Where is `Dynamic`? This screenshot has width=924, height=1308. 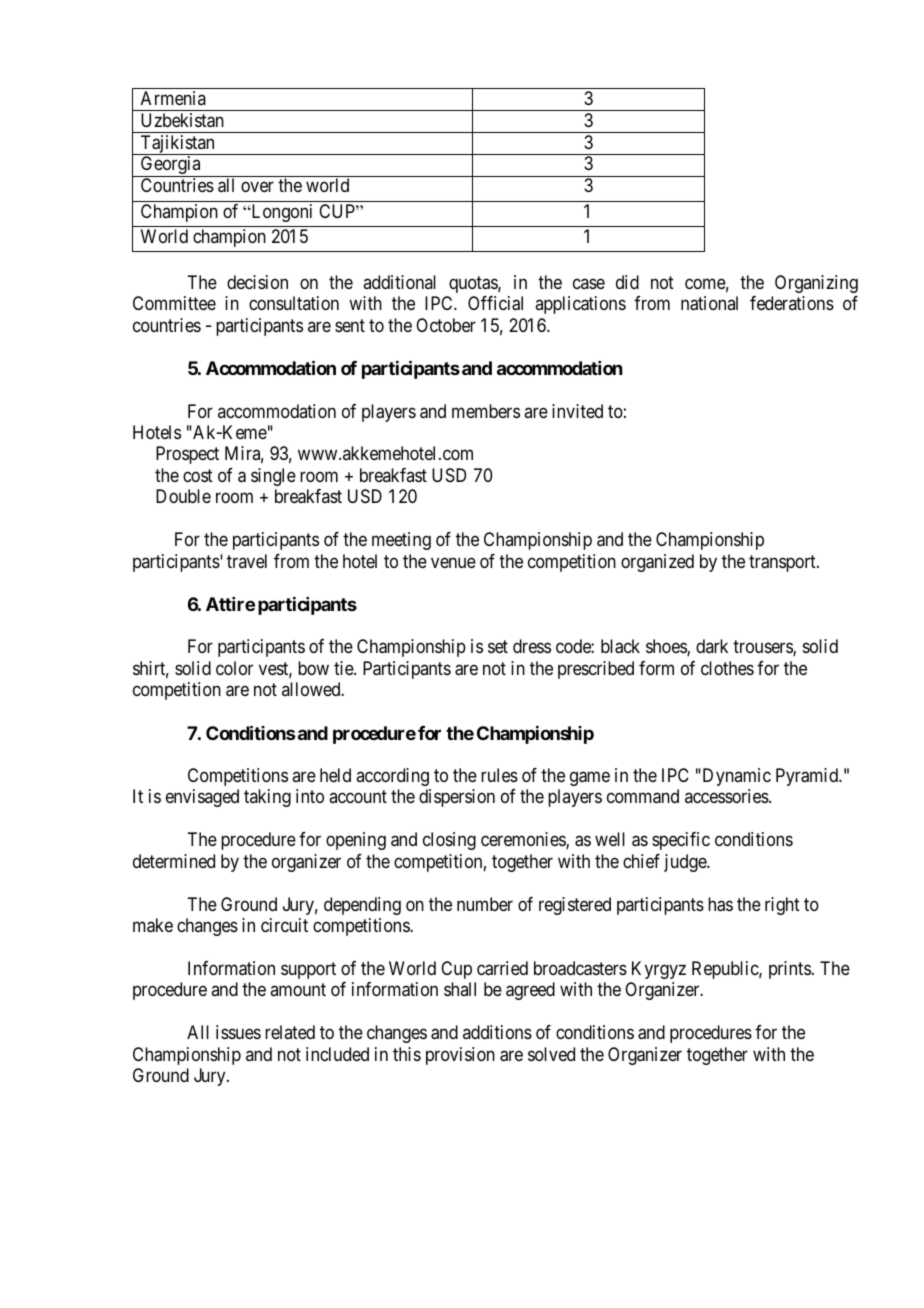
Dynamic is located at coordinates (735, 777).
